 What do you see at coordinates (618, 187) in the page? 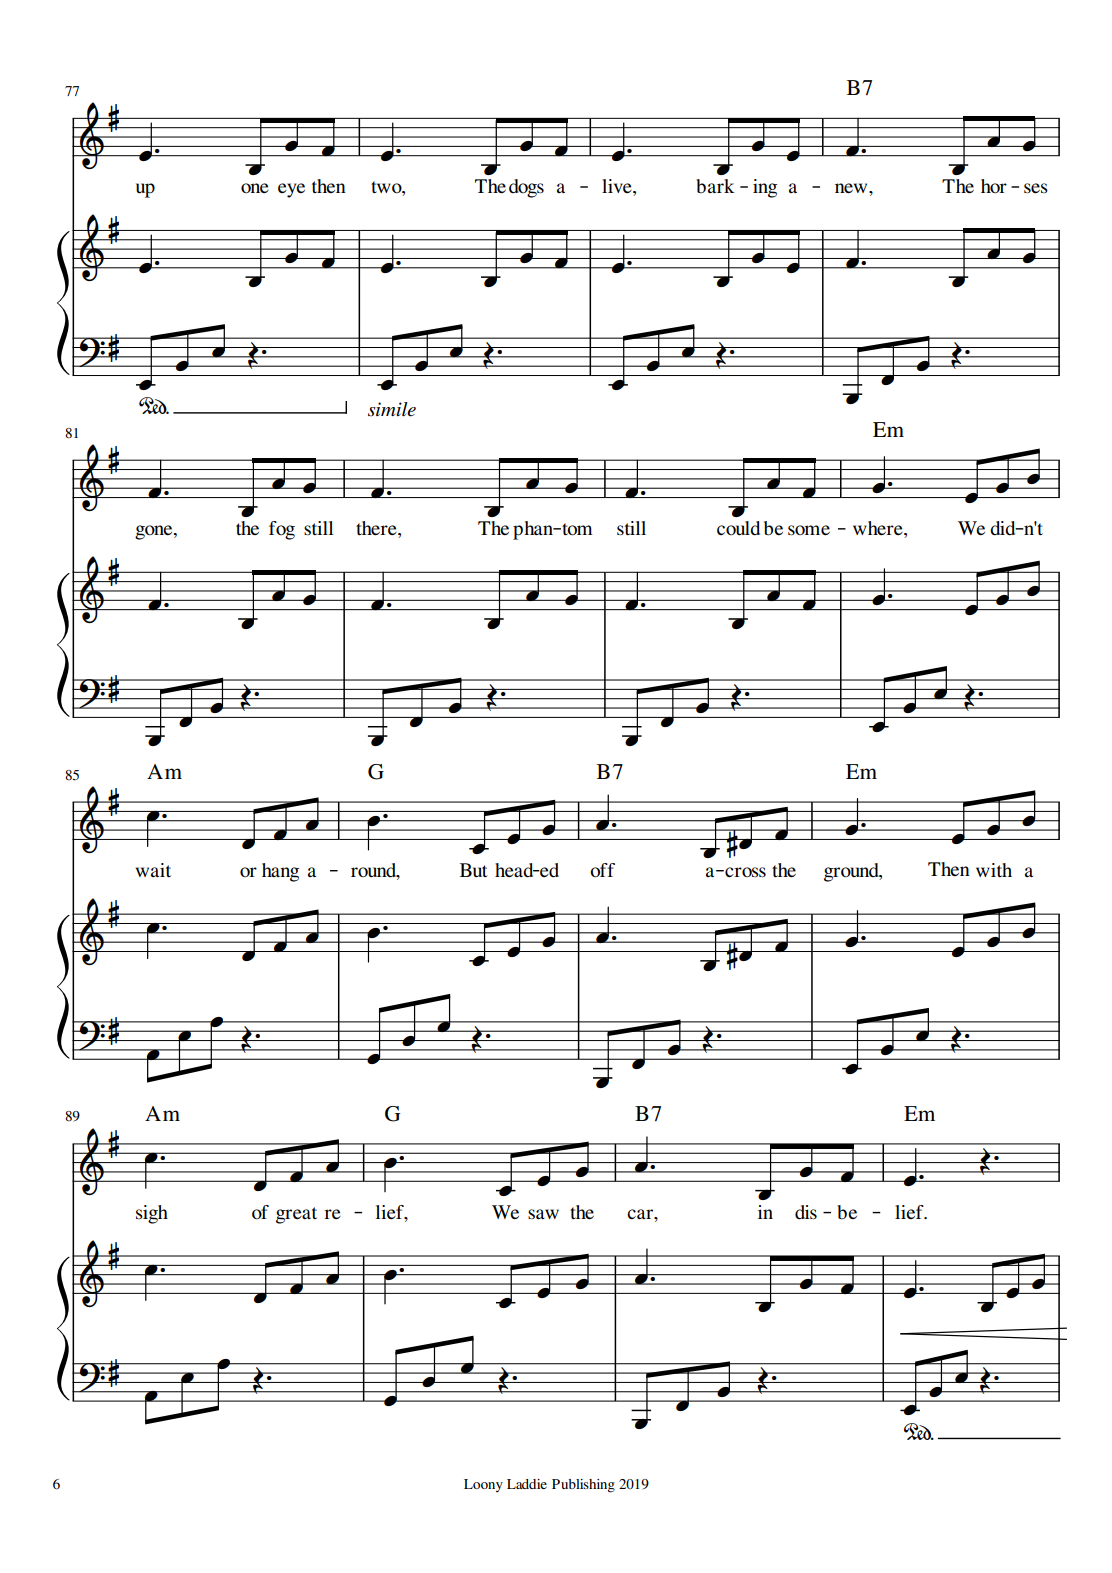
I see `live` at bounding box center [618, 187].
